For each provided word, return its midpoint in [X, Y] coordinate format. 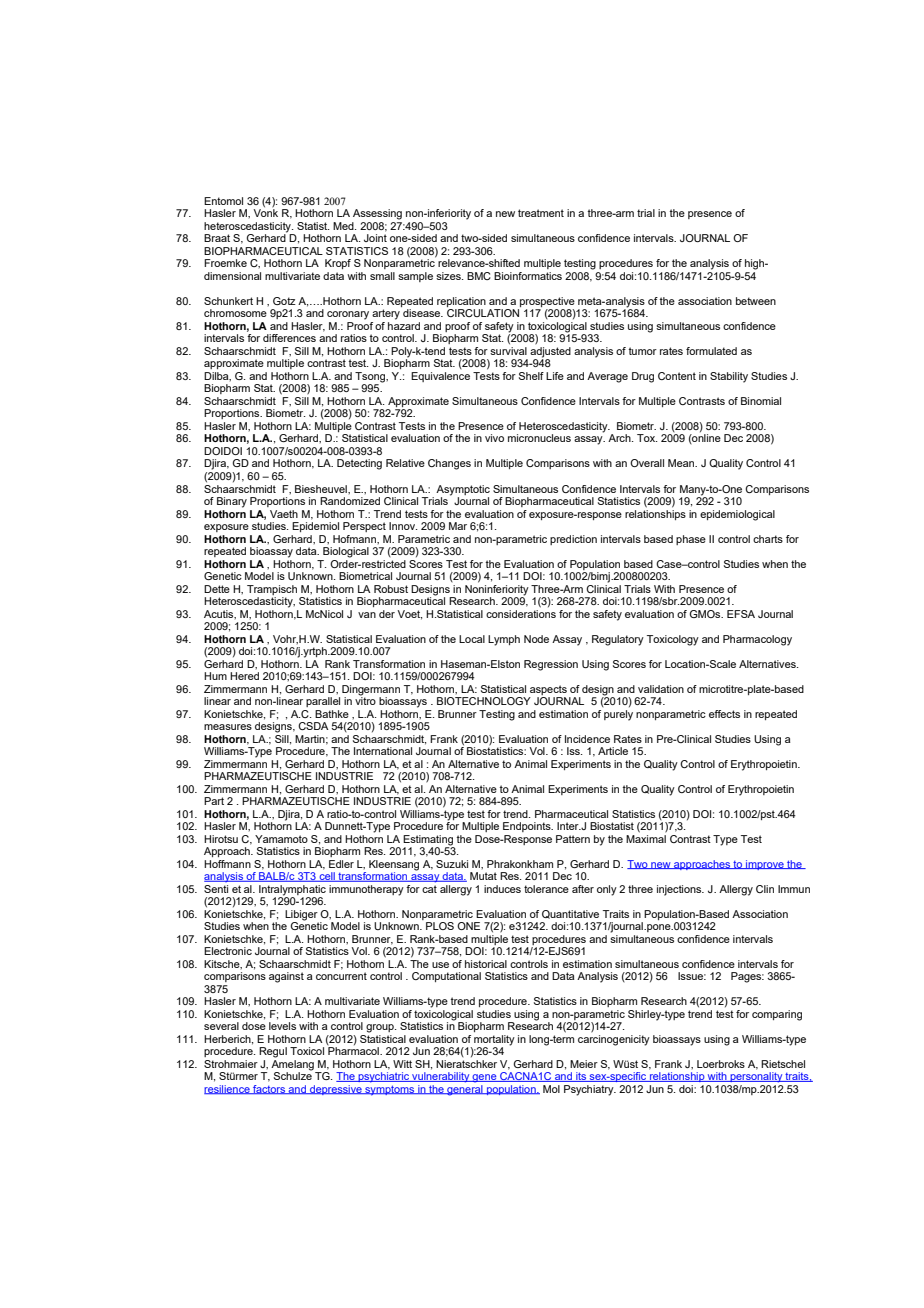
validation [661, 689]
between [756, 301]
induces [502, 889]
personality [756, 1077]
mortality [494, 1041]
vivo [494, 438]
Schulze [293, 1075]
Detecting [359, 464]
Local [472, 639]
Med [344, 226]
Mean [682, 463]
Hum [215, 676]
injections [680, 890]
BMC [479, 276]
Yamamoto [281, 839]
